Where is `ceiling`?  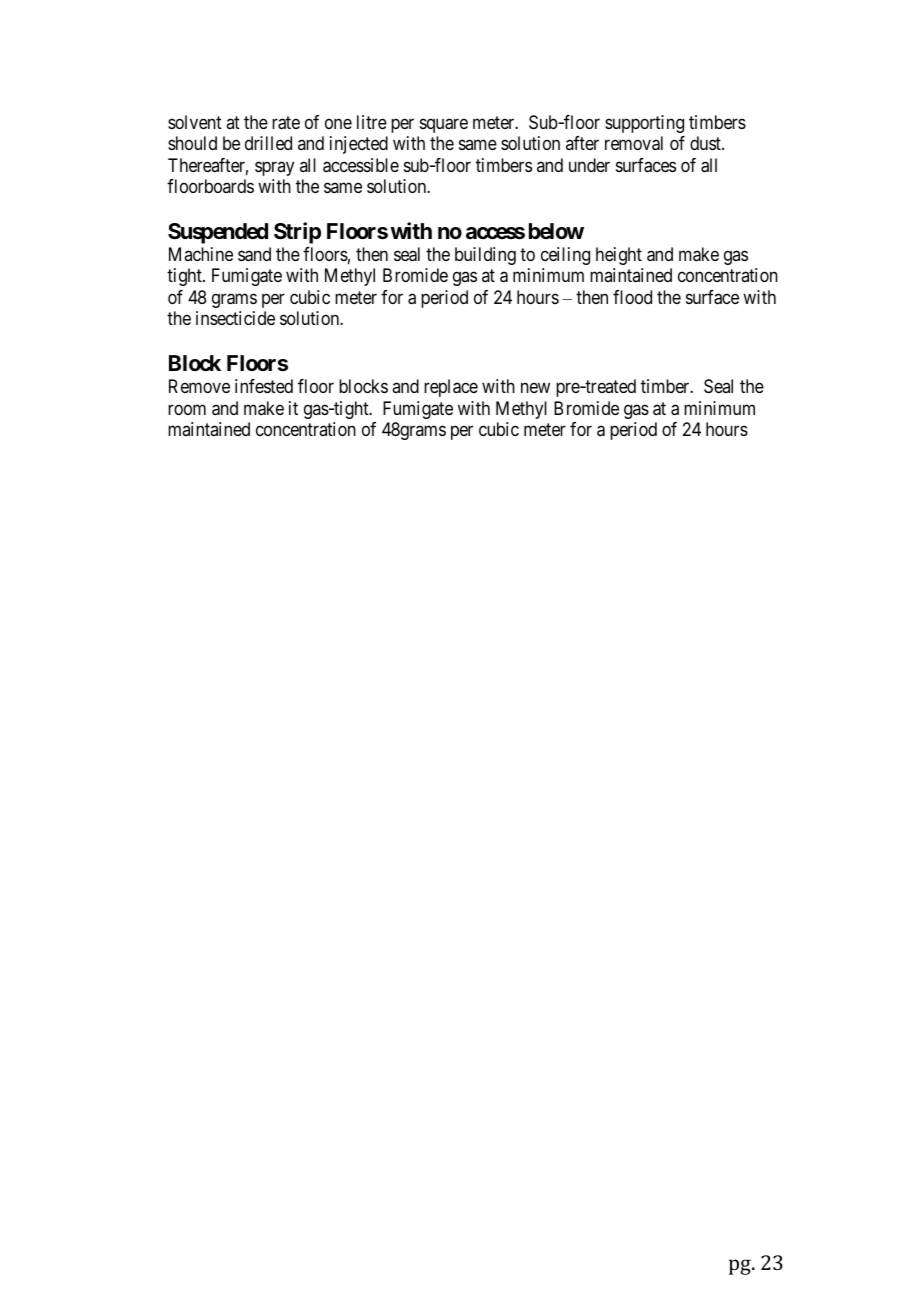 ceiling is located at coordinates (565, 256).
